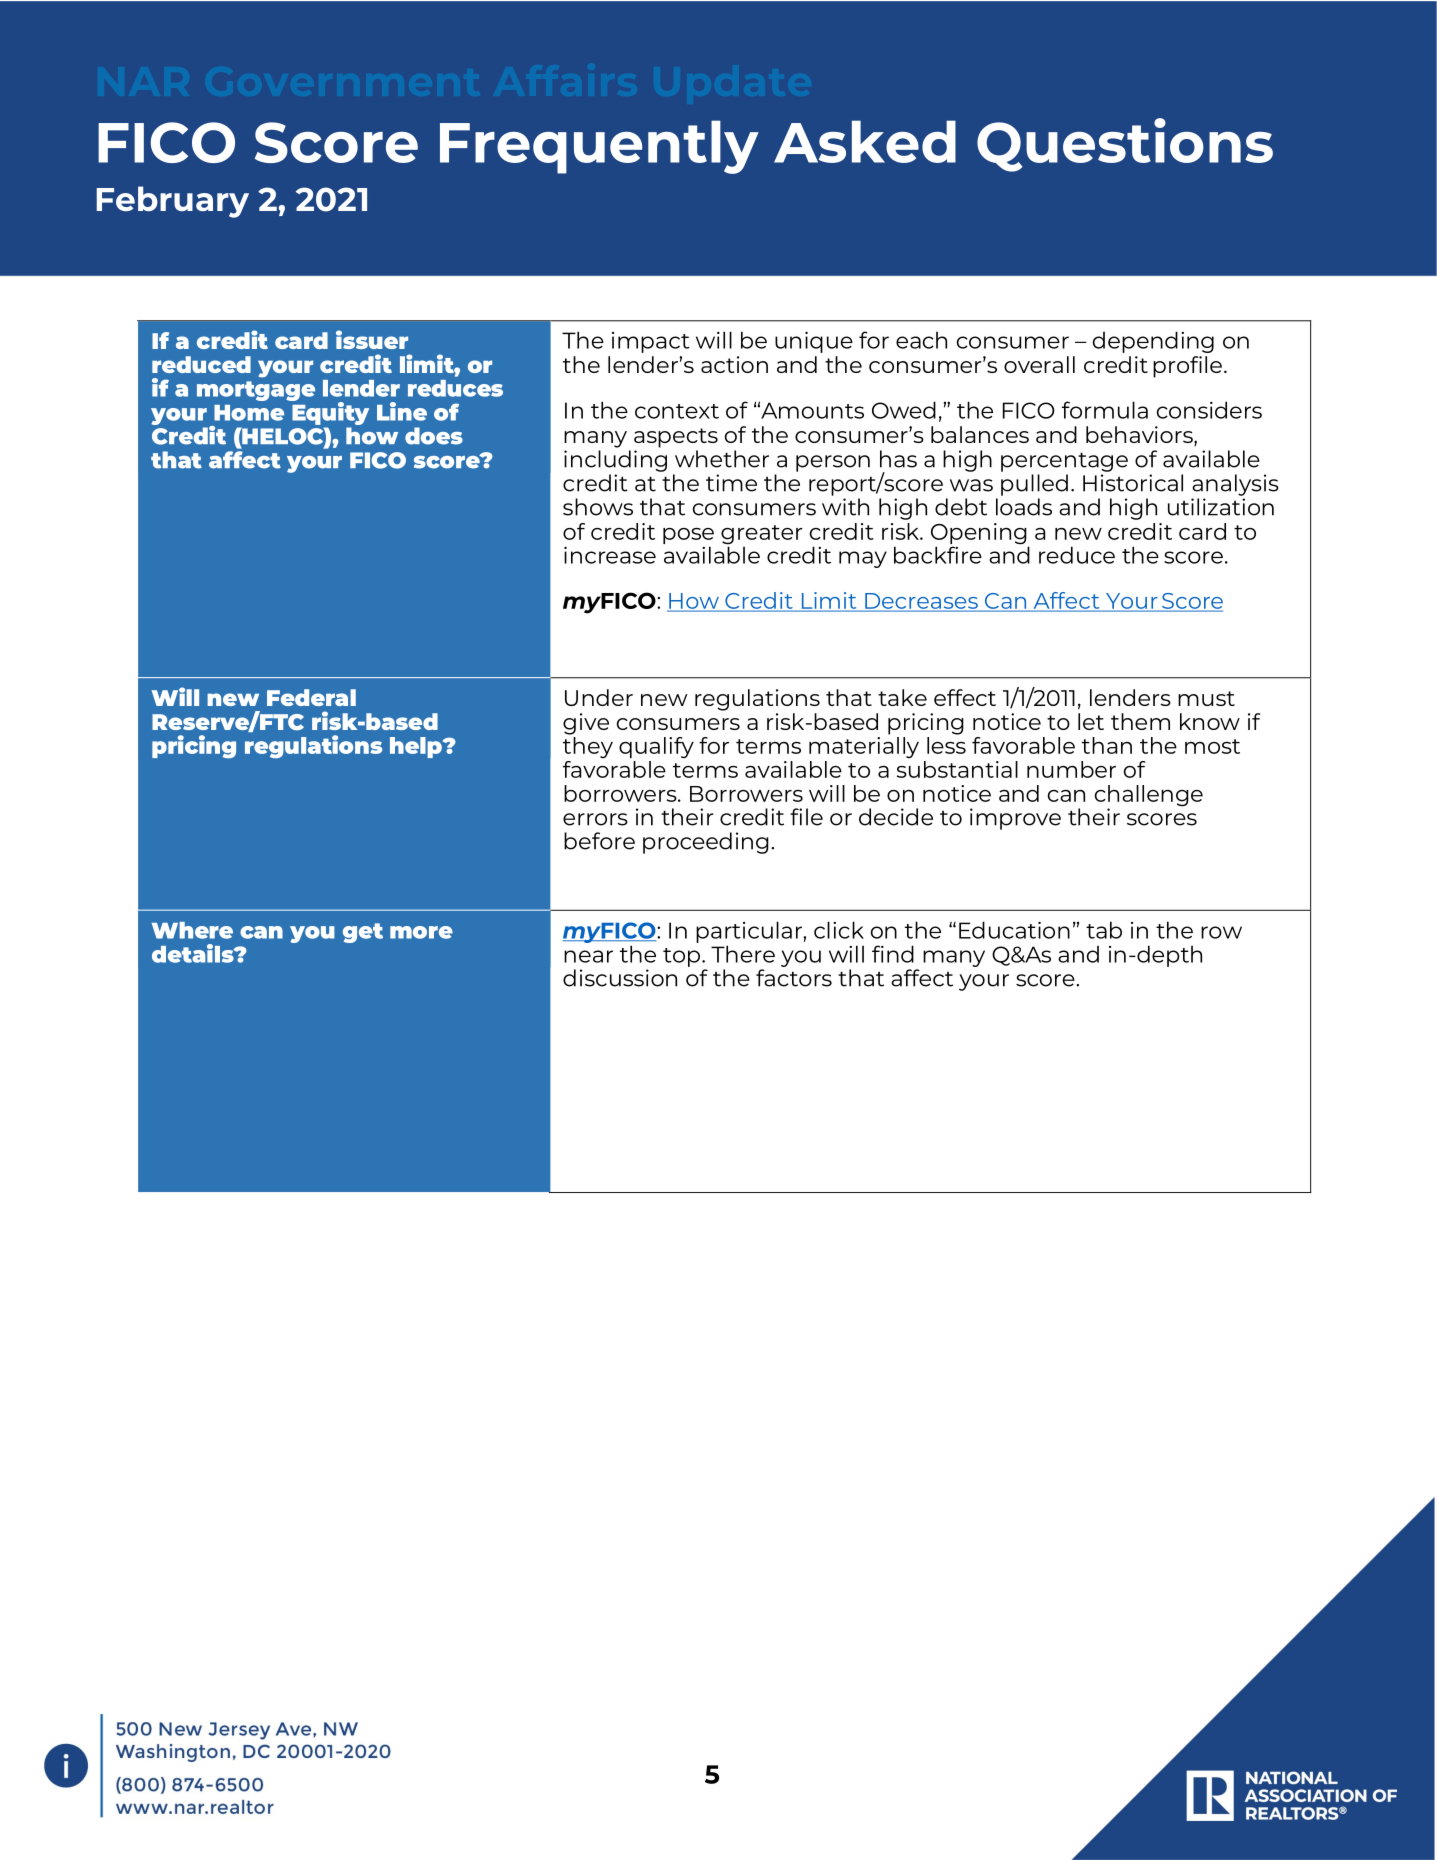 The image size is (1437, 1860). Describe the element at coordinates (599, 147) in the screenshot. I see `Frequently` at that location.
